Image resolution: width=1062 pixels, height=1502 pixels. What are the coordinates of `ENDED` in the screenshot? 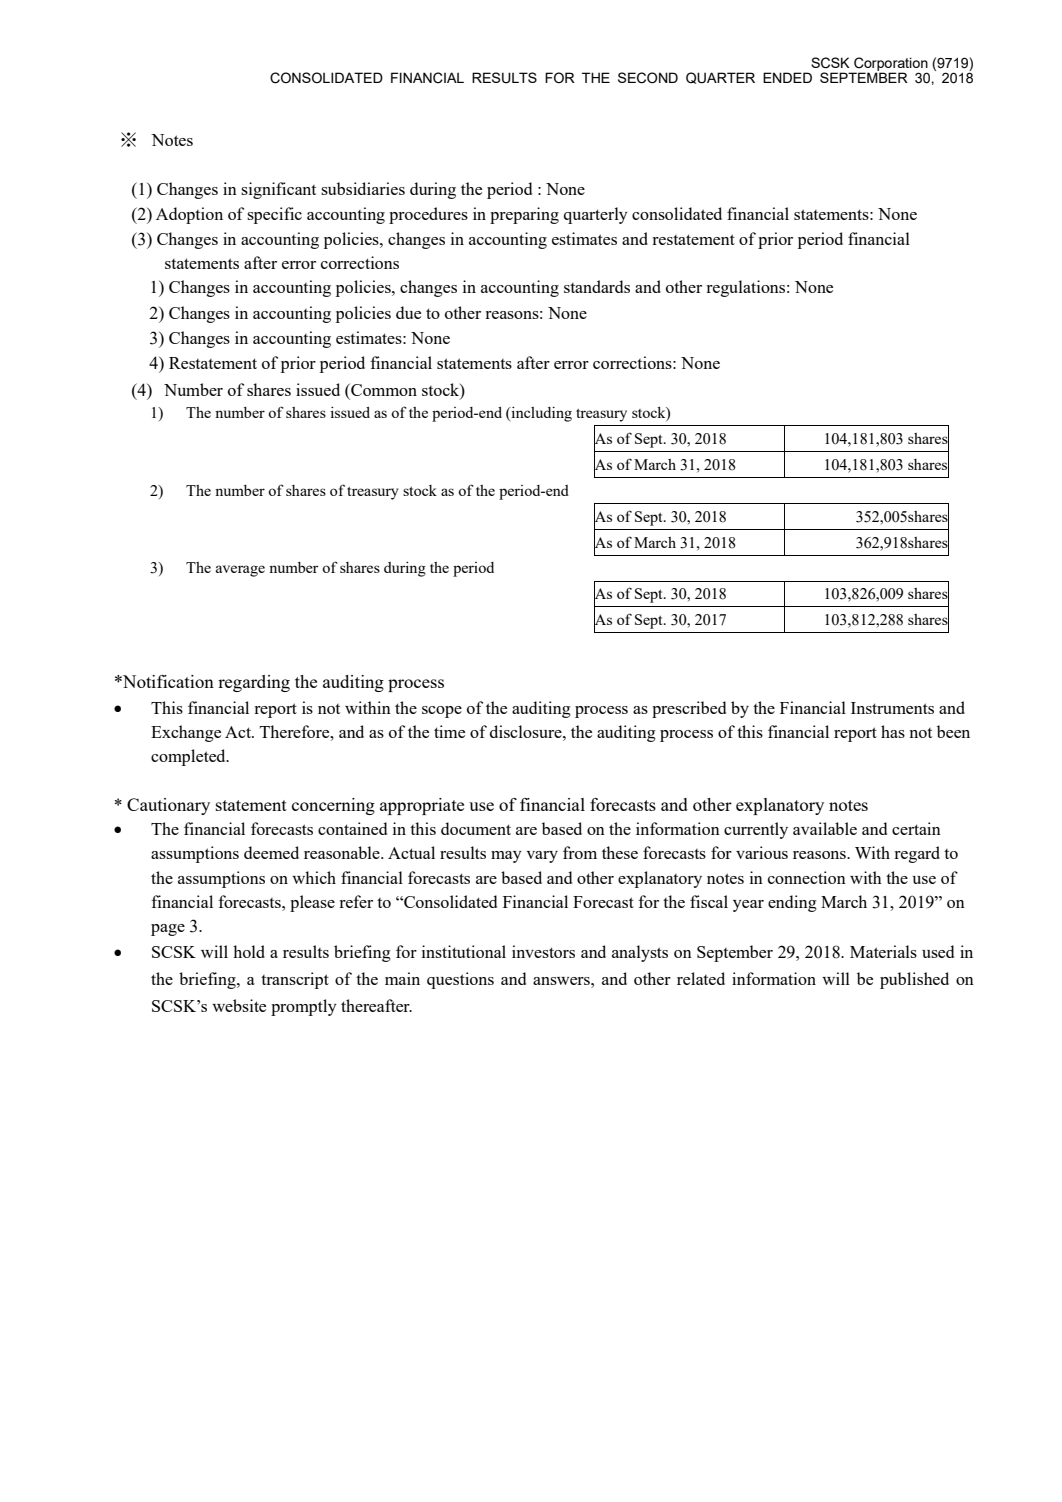 It's located at (787, 77).
